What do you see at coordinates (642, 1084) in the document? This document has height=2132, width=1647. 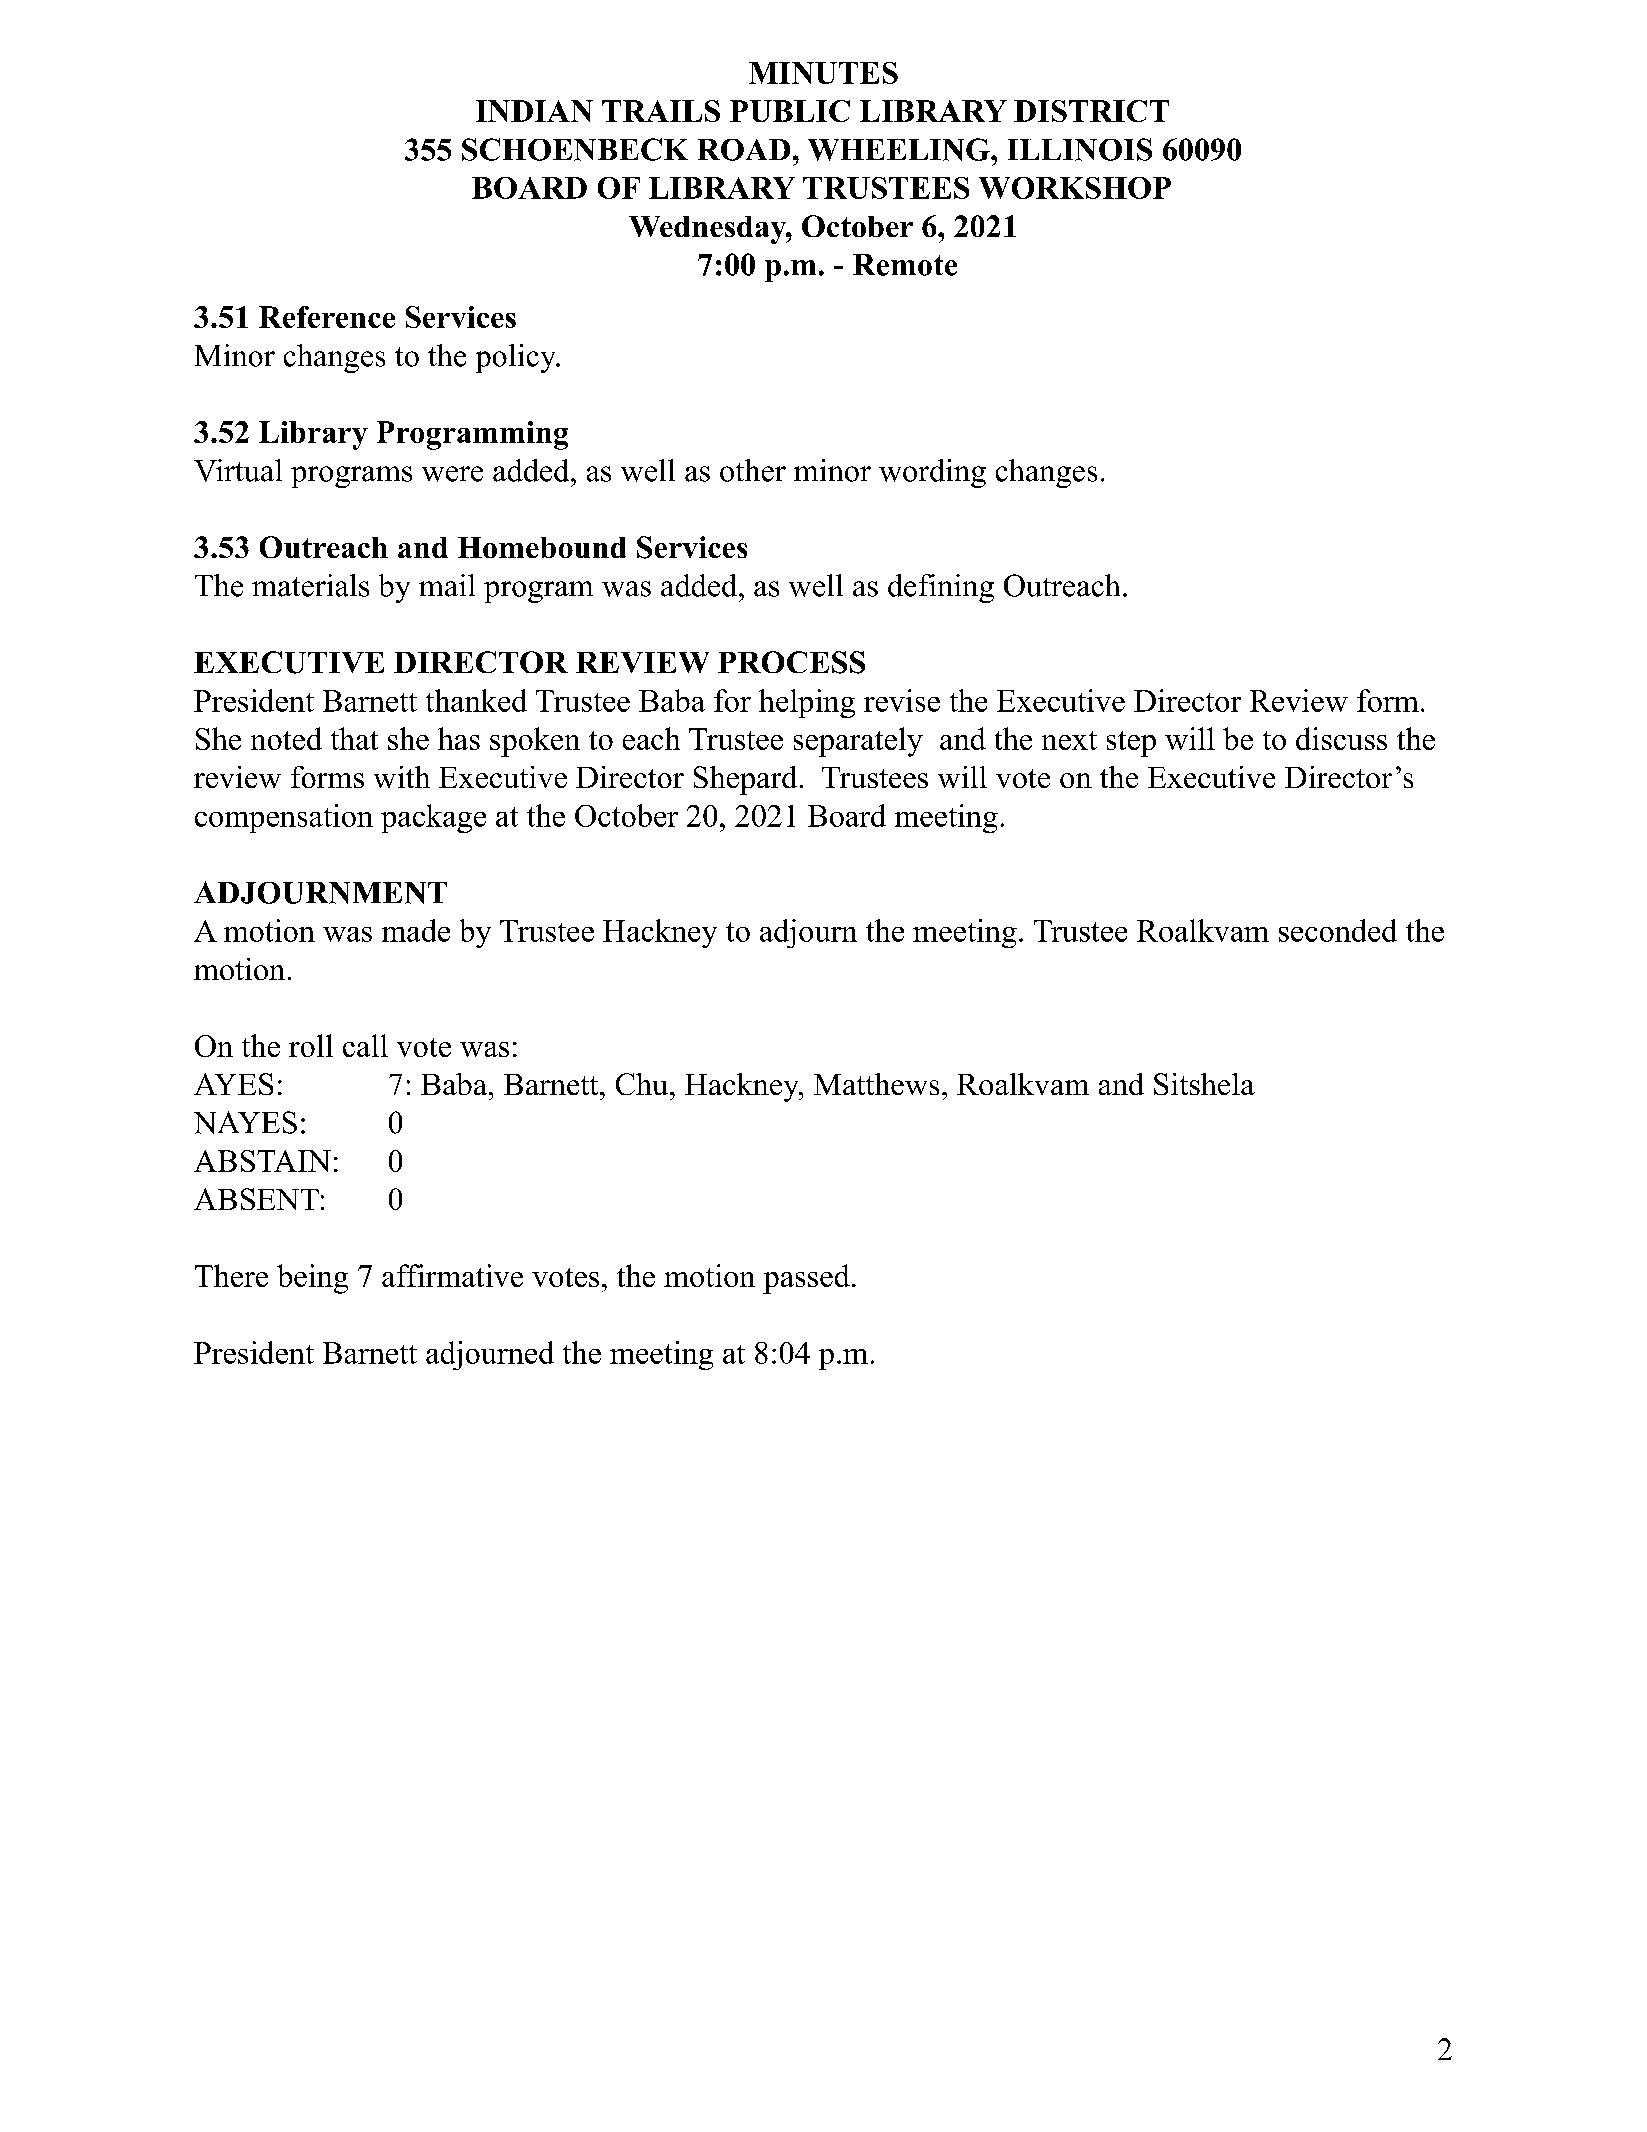 I see `Chu` at bounding box center [642, 1084].
